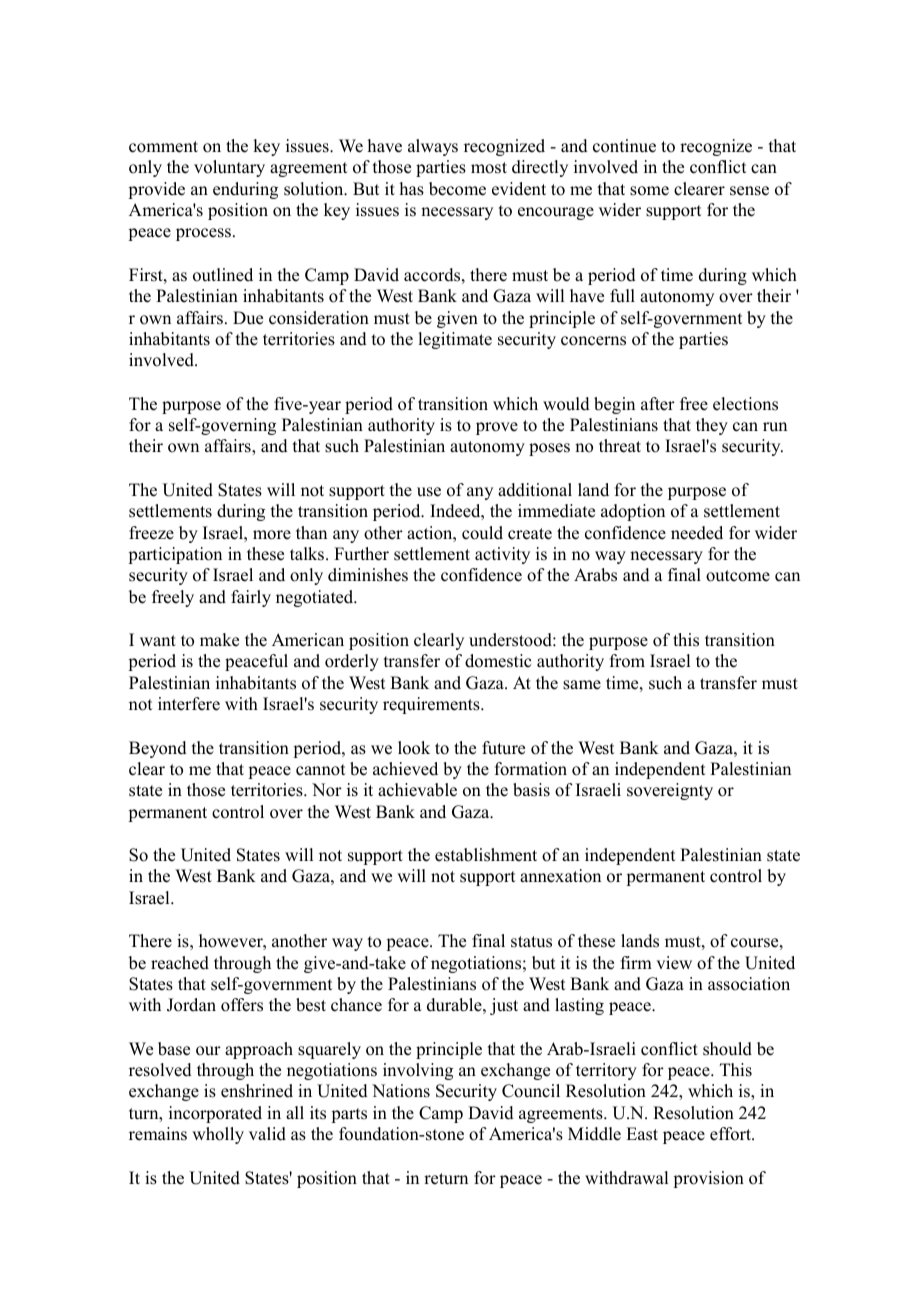  What do you see at coordinates (272, 535) in the screenshot?
I see `more` at bounding box center [272, 535].
